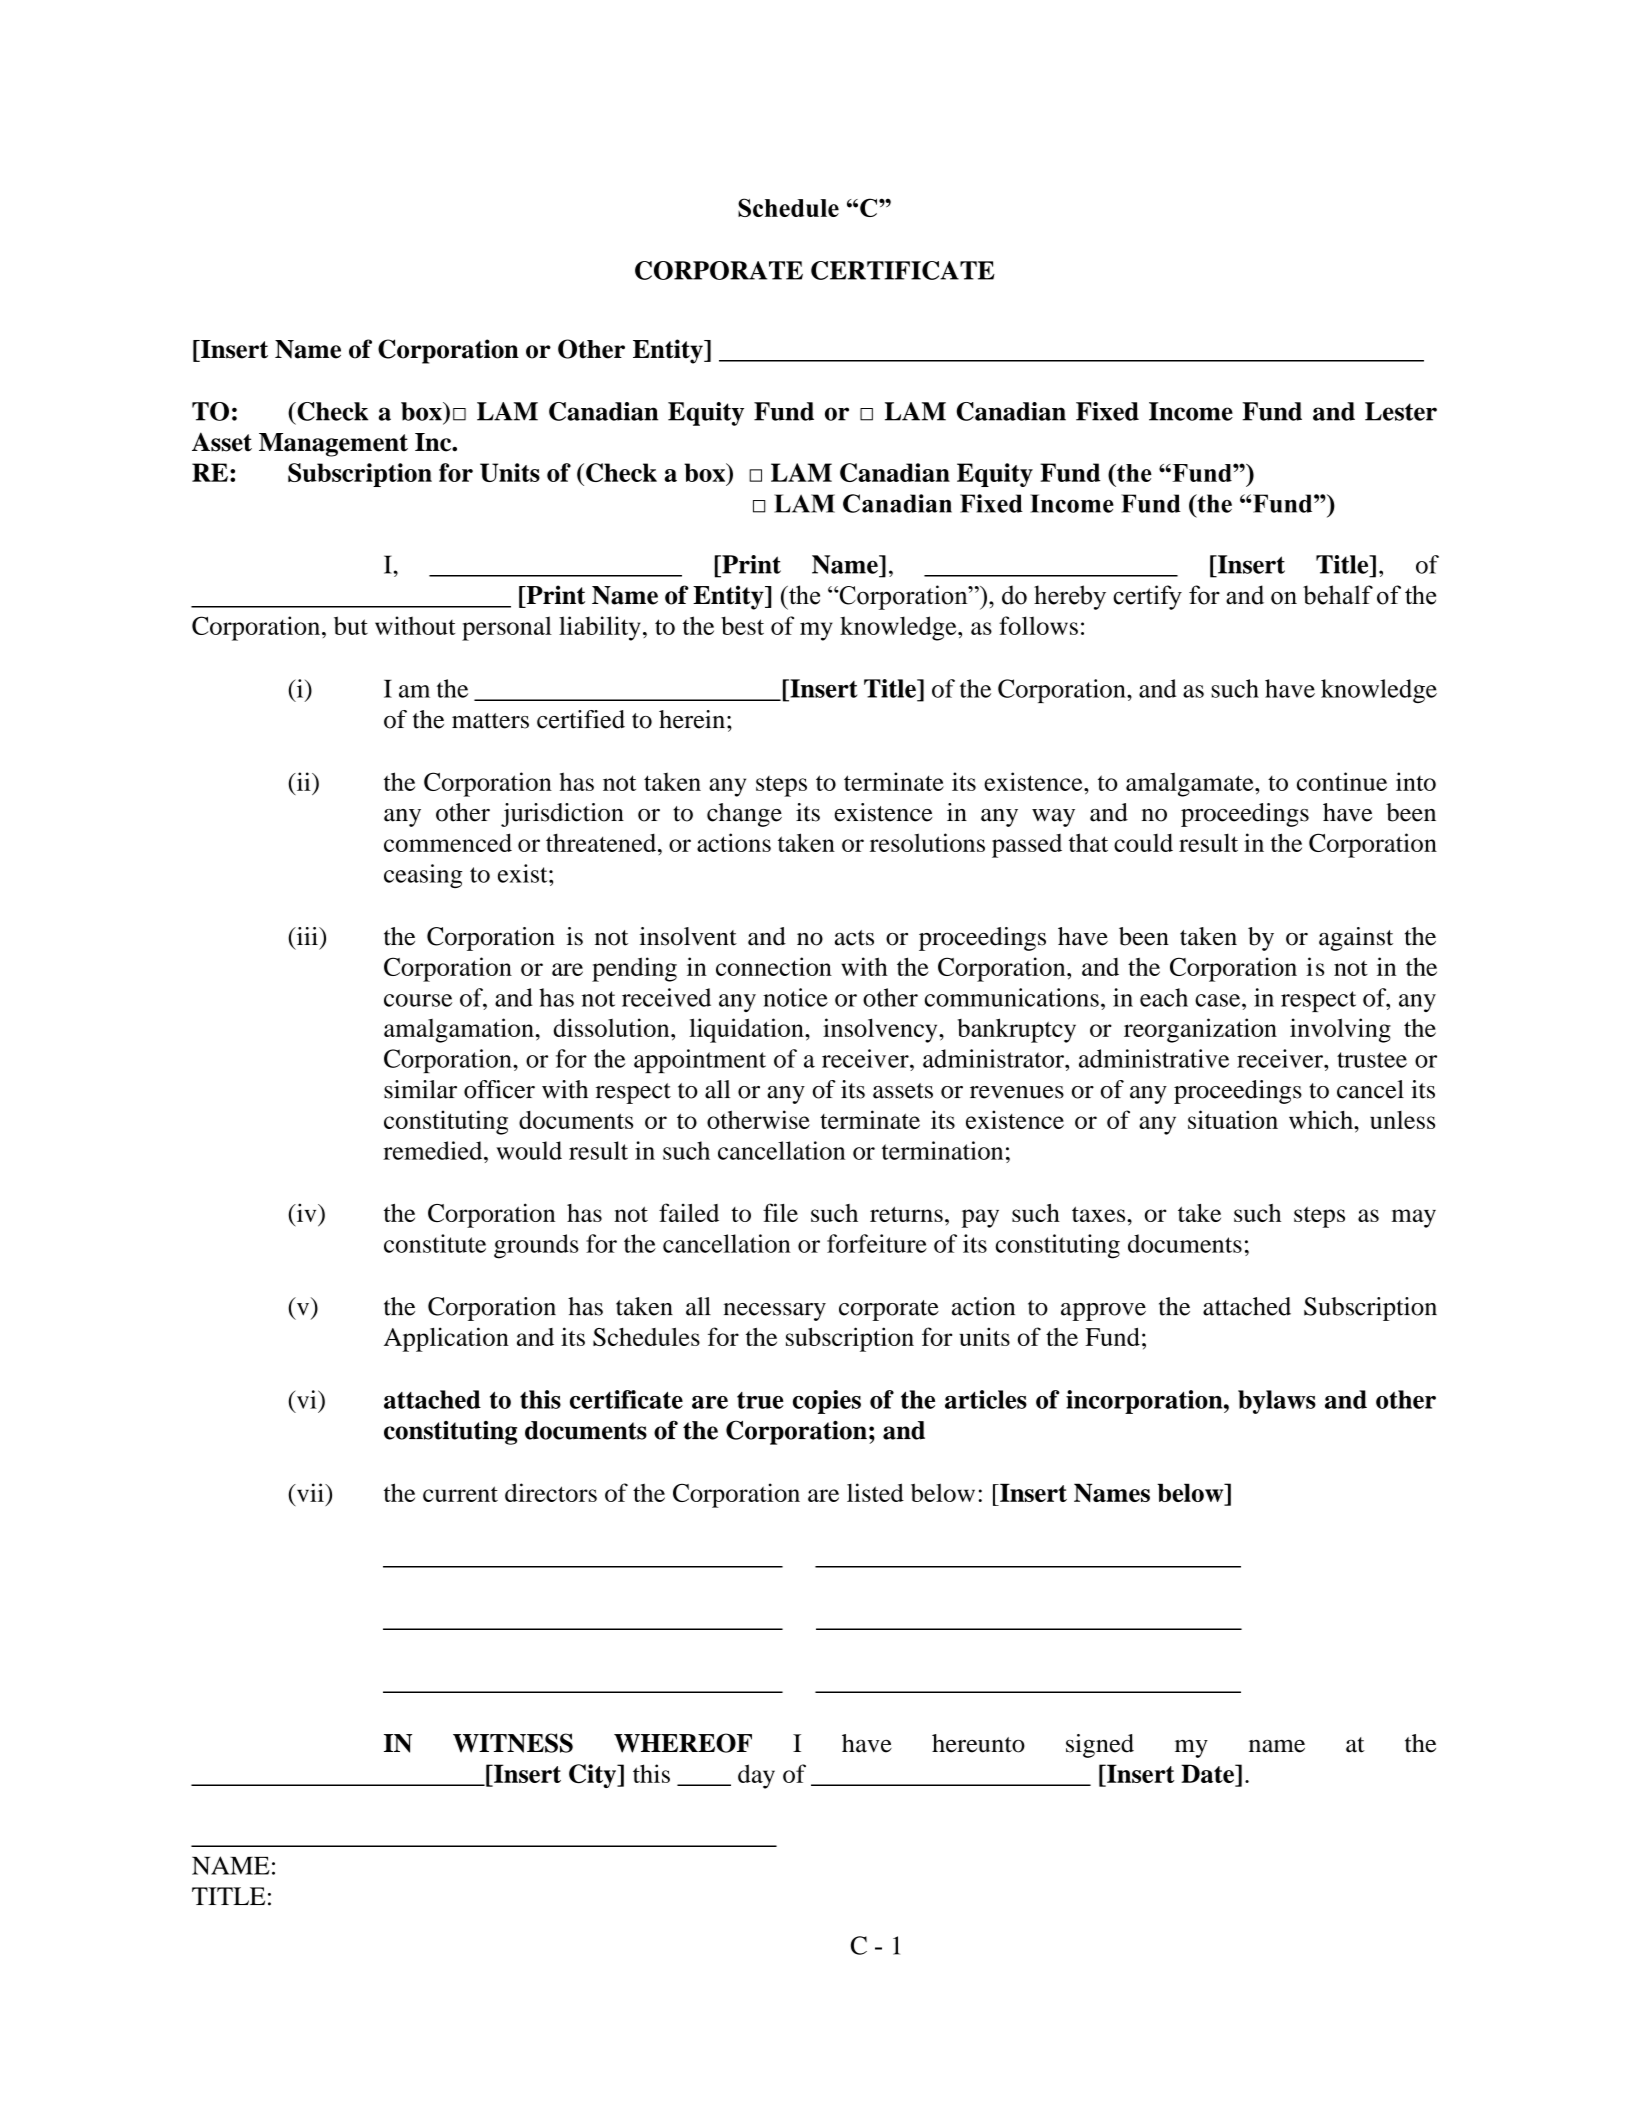 The width and height of the screenshot is (1629, 2109). What do you see at coordinates (446, 1339) in the screenshot?
I see `Application` at bounding box center [446, 1339].
